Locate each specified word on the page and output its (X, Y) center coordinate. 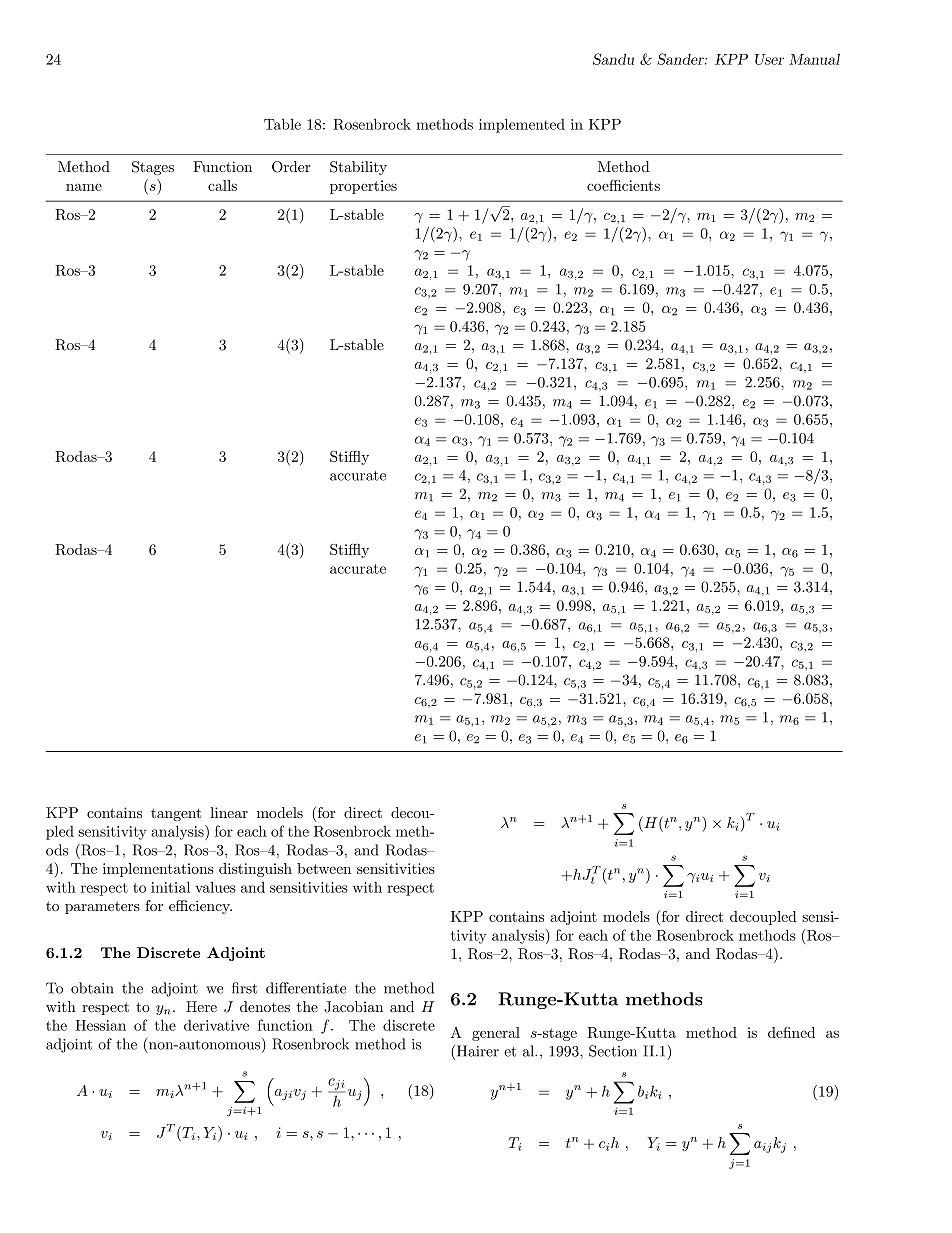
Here (201, 1006)
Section (613, 1051)
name (84, 187)
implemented (522, 125)
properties (363, 187)
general (496, 1034)
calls (222, 185)
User (769, 59)
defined (791, 1032)
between (324, 868)
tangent (176, 814)
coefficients (623, 185)
